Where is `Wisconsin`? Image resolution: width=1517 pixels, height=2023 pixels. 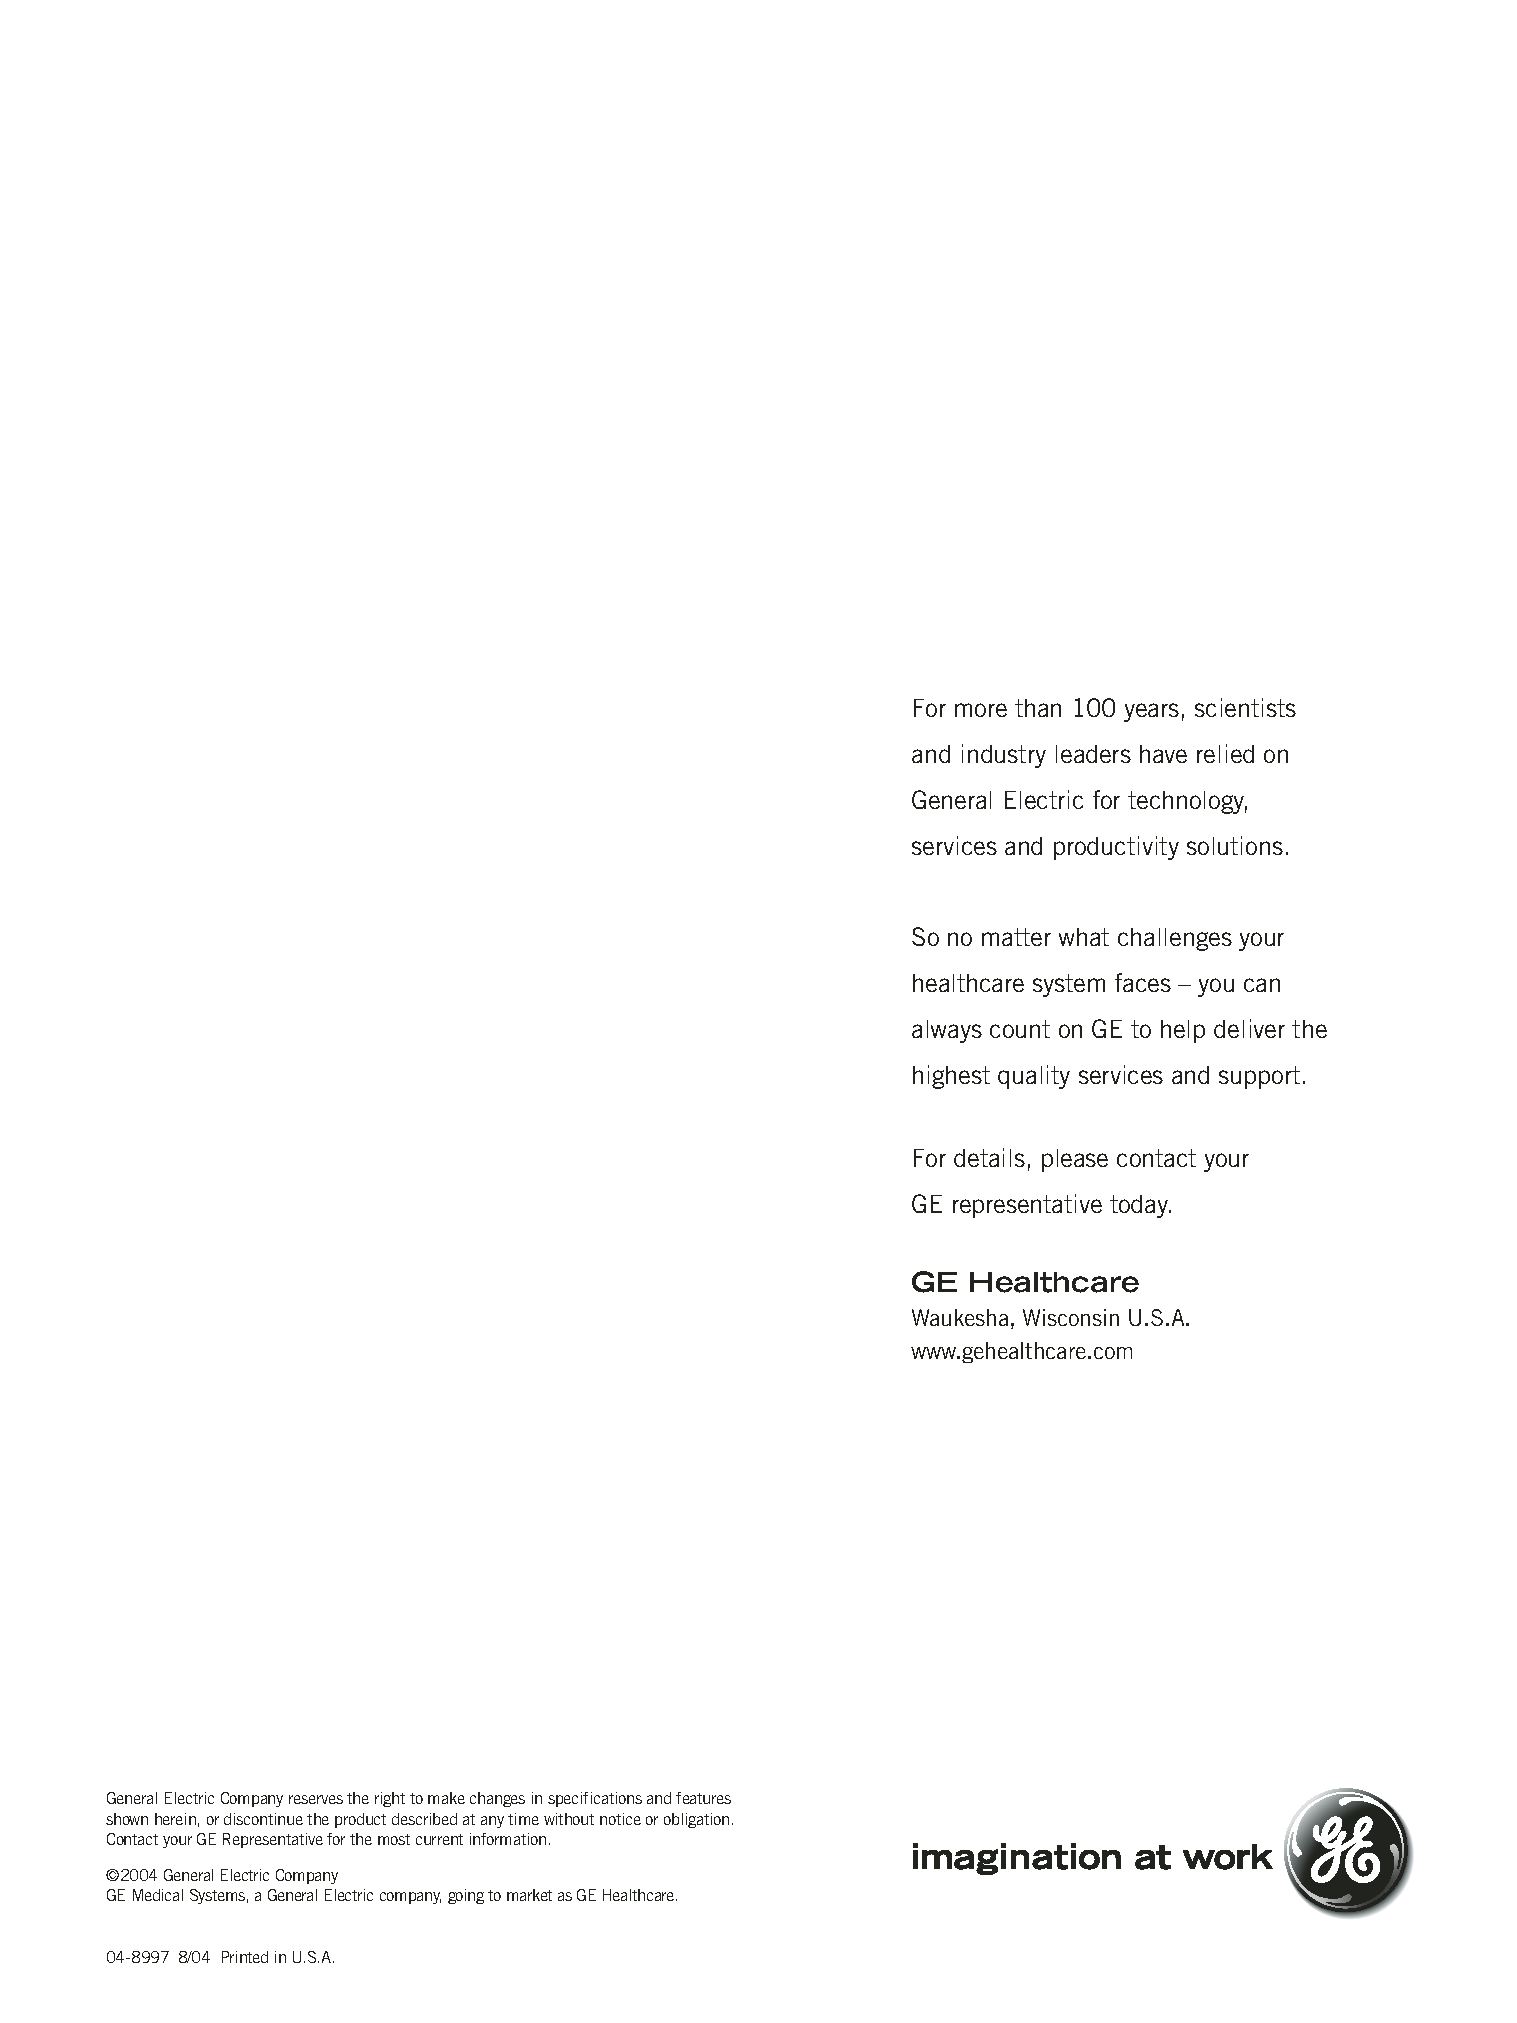 Wisconsin is located at coordinates (1071, 1317).
